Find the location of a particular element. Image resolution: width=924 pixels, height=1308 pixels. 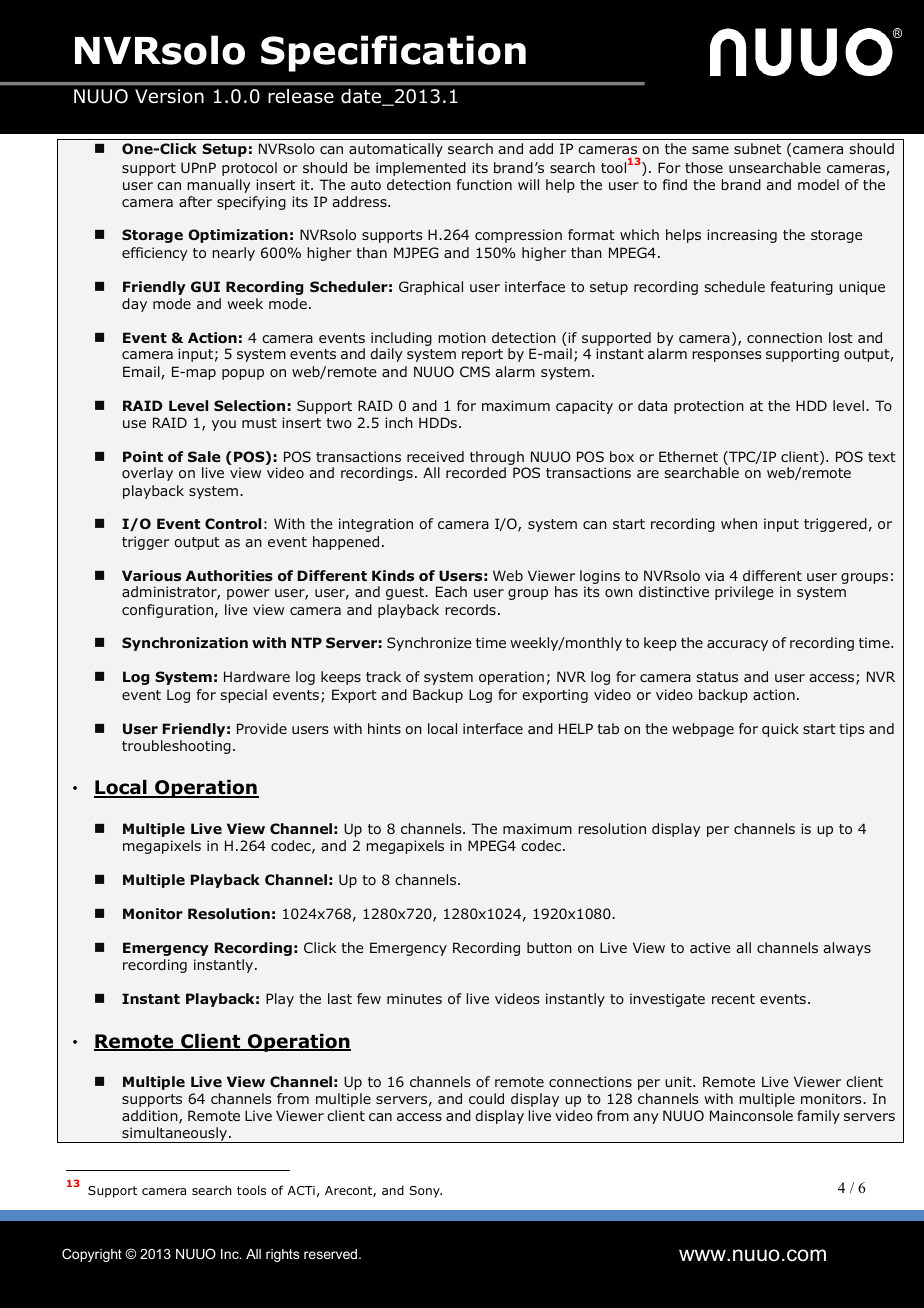

always is located at coordinates (847, 949).
